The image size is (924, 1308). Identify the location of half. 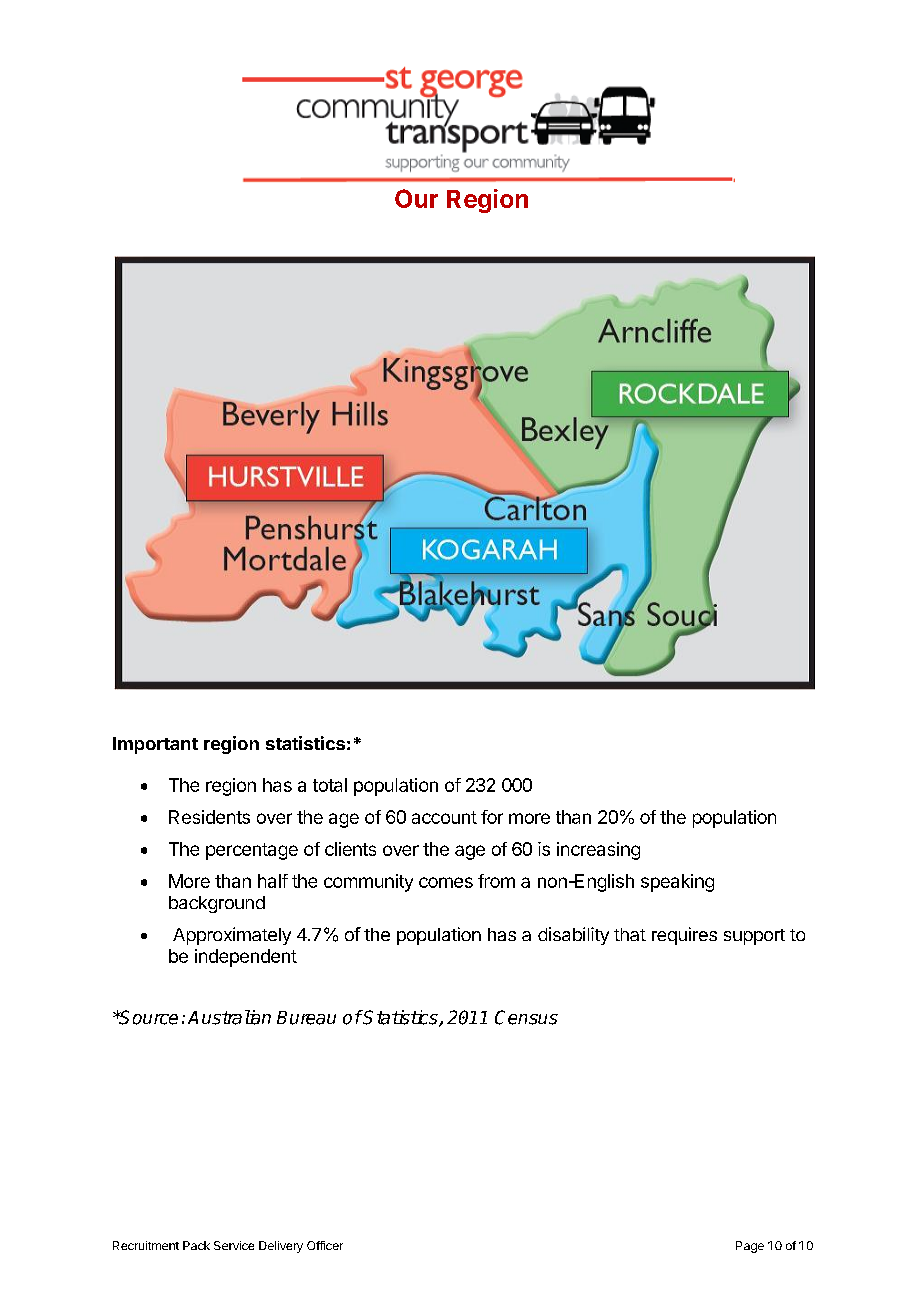
(273, 881).
